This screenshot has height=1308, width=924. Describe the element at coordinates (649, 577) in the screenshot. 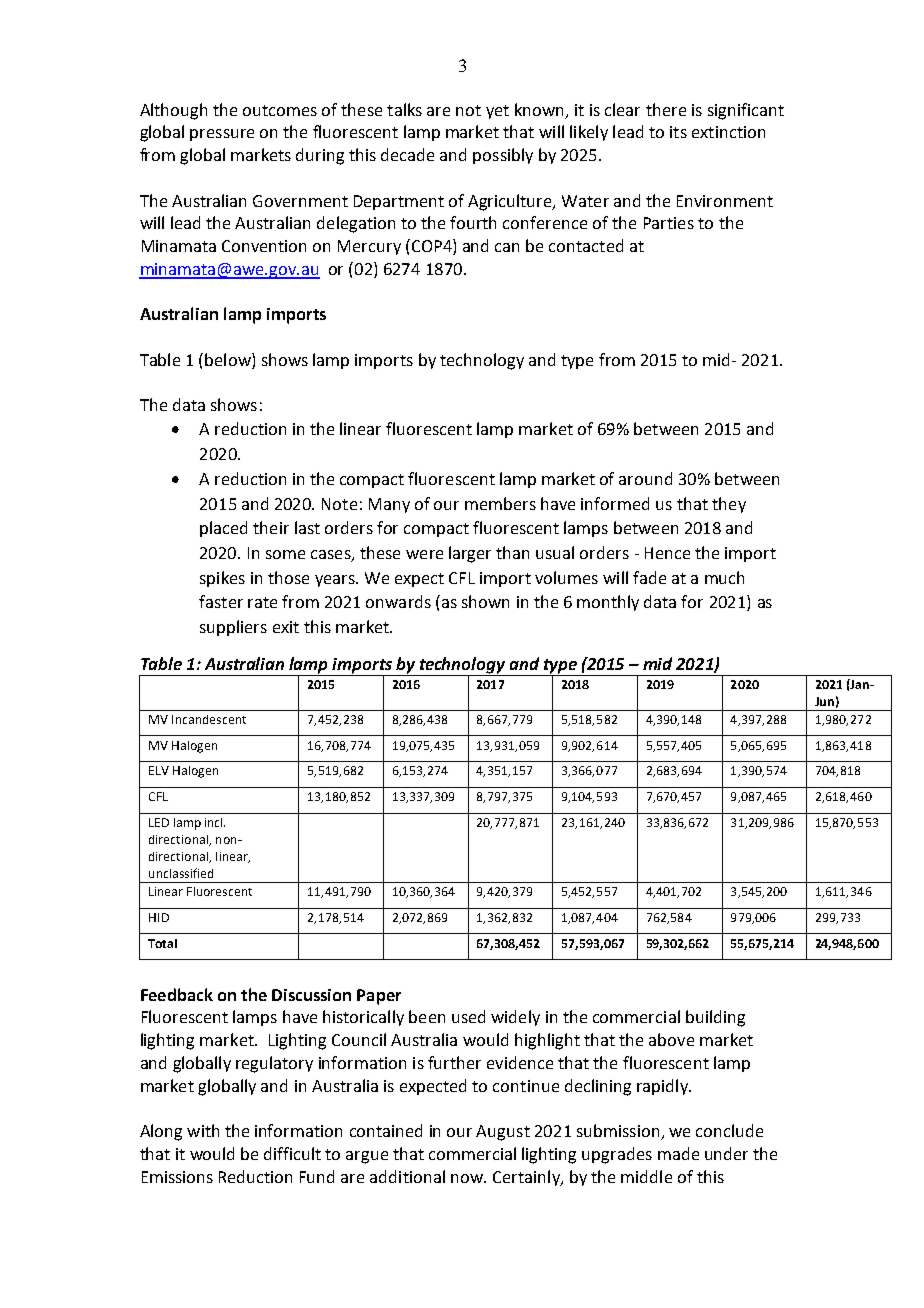

I see `fade` at that location.
